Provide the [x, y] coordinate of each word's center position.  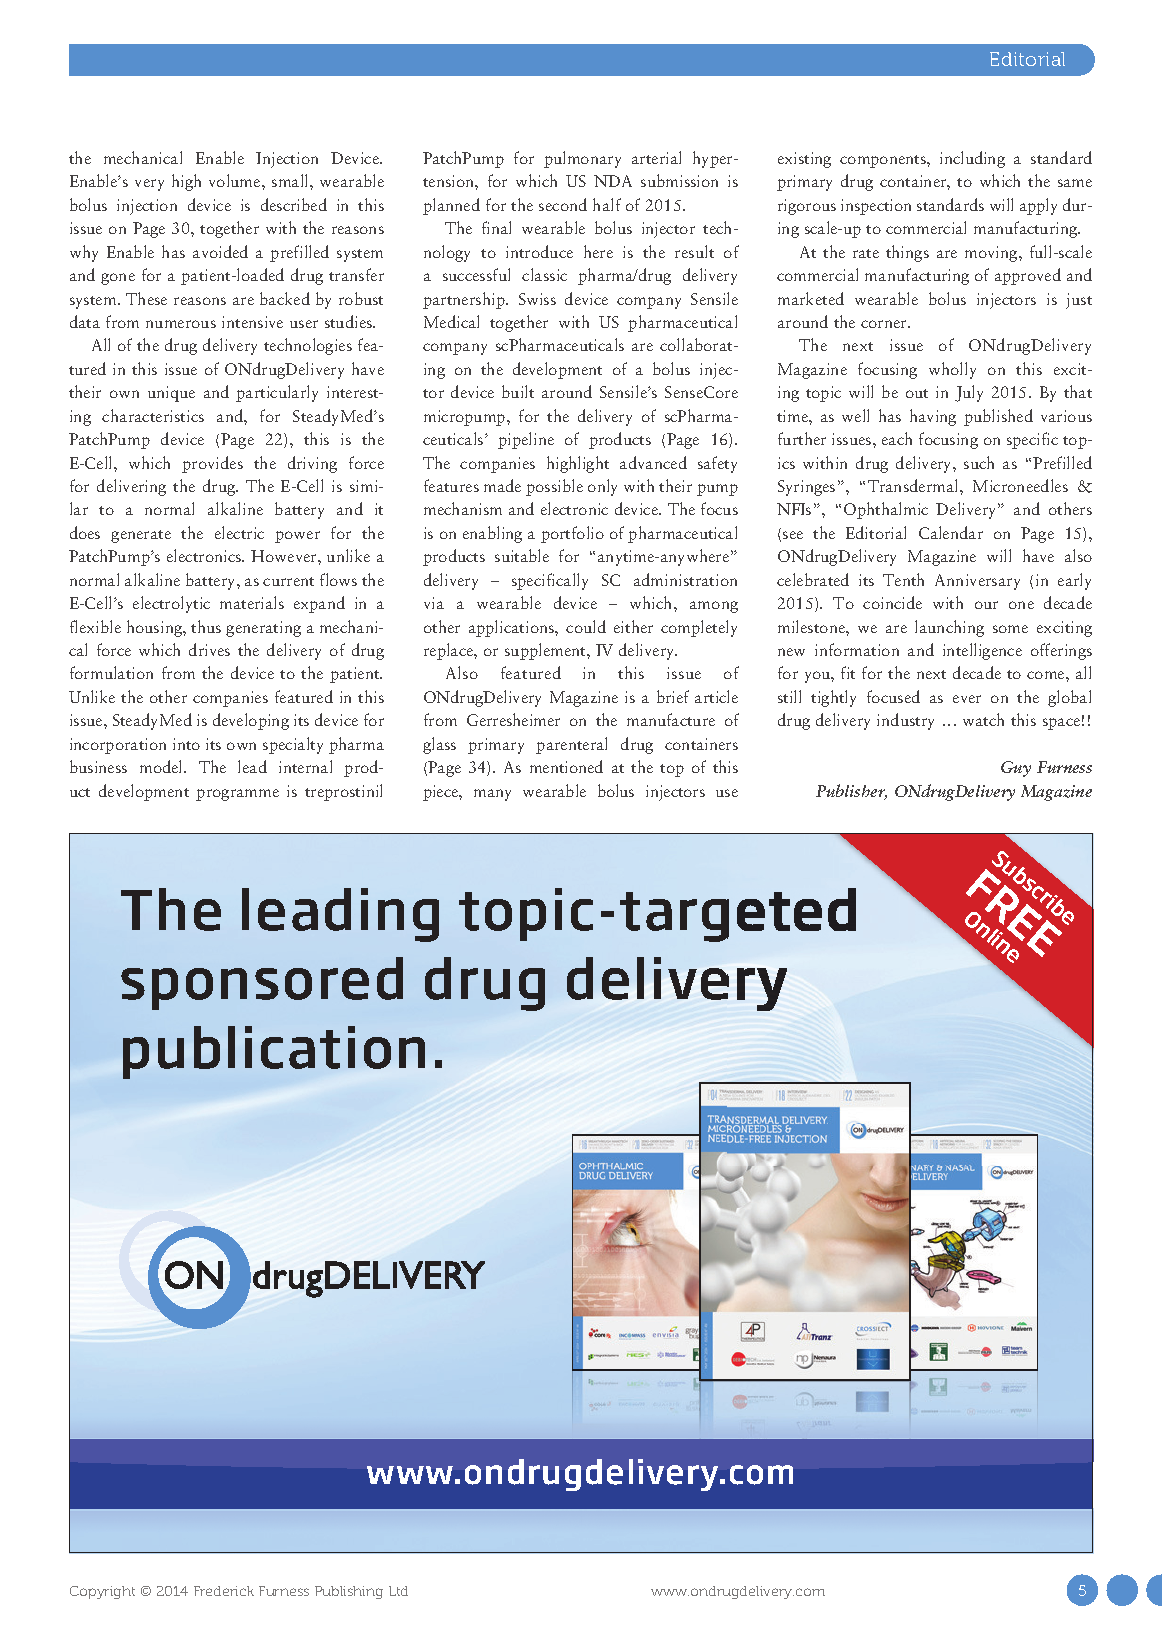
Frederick [224, 1591]
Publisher [851, 792]
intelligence [982, 651]
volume [236, 180]
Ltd [398, 1591]
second [563, 204]
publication [274, 1052]
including [972, 159]
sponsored [262, 983]
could [586, 626]
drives [209, 649]
